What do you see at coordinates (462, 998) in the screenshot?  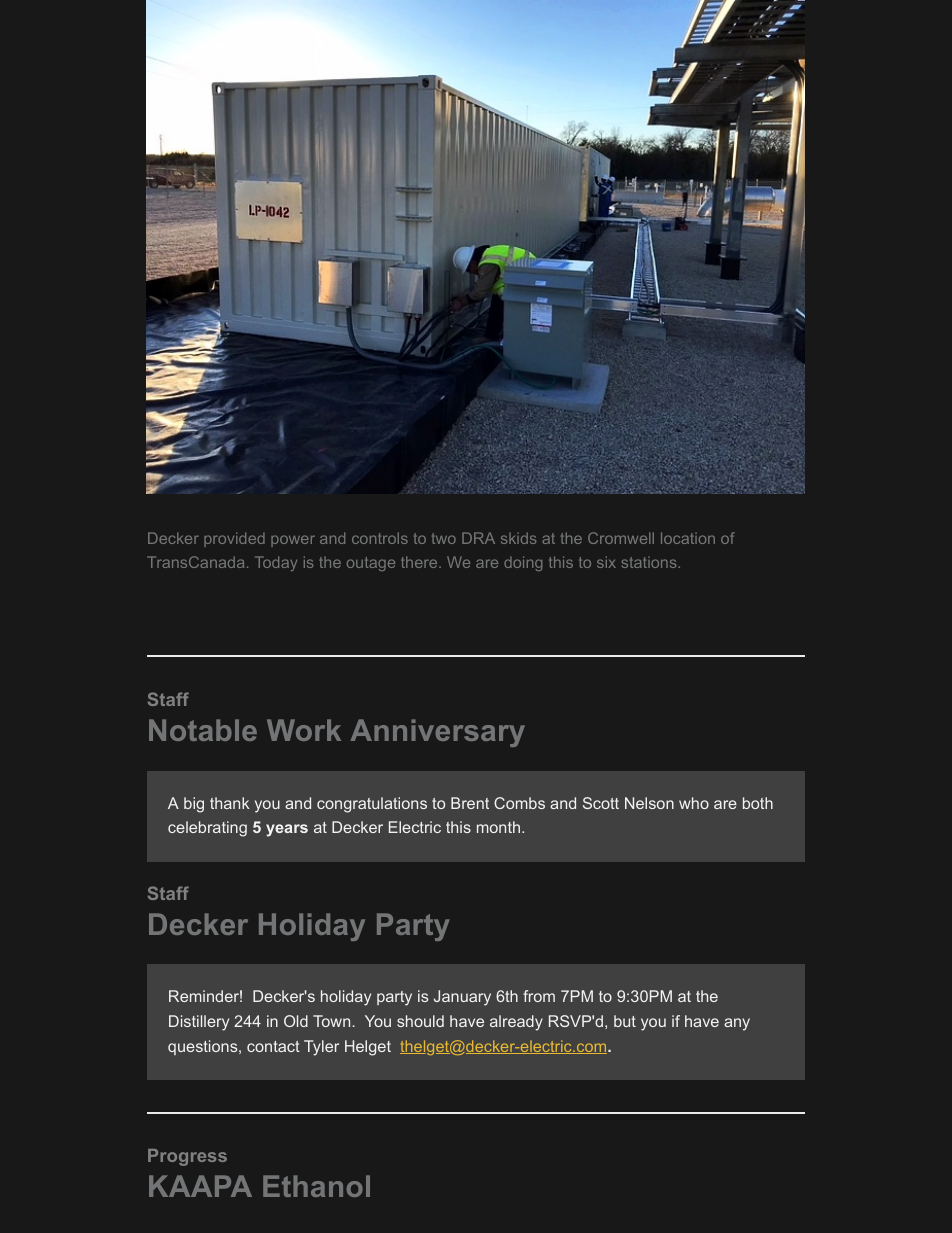 I see `January` at bounding box center [462, 998].
